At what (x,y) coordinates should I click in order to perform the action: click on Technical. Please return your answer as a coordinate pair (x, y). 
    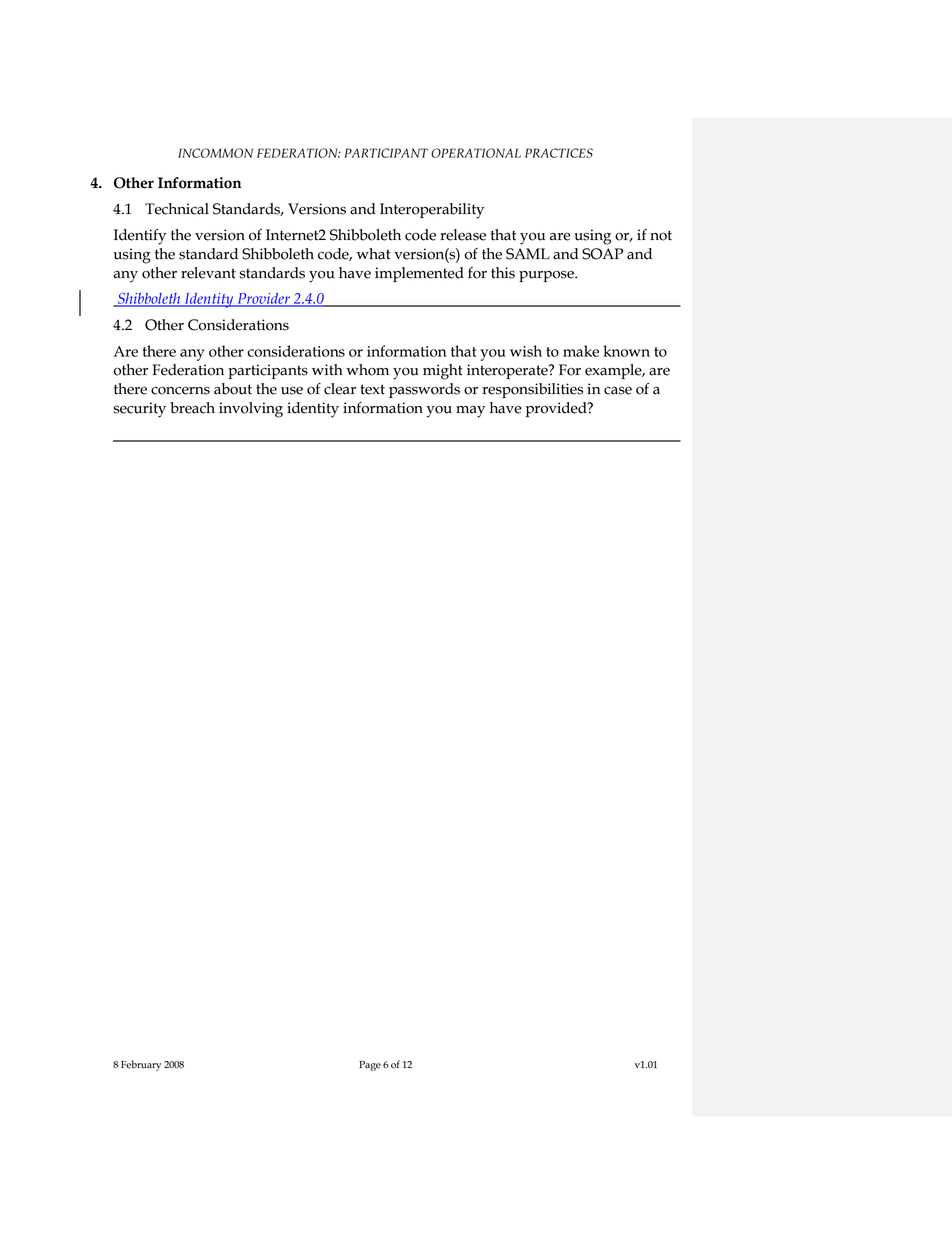
    Looking at the image, I should click on (177, 209).
